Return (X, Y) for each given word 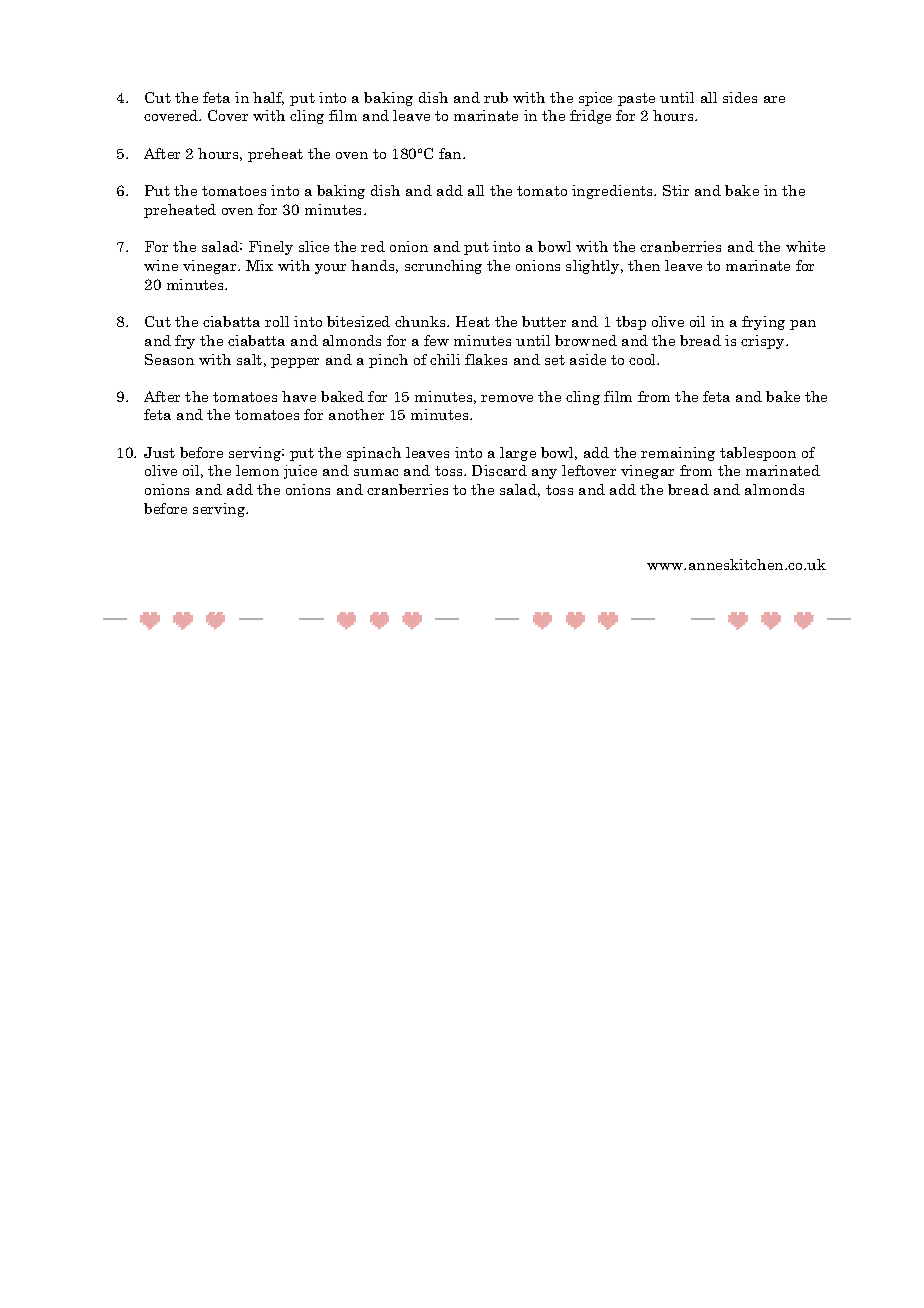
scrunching (443, 267)
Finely (271, 248)
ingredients (613, 192)
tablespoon (758, 454)
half (268, 98)
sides (740, 97)
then (644, 265)
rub (496, 97)
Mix (259, 265)
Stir (676, 190)
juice (300, 472)
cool (644, 359)
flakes (486, 359)
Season (169, 359)
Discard (499, 470)
